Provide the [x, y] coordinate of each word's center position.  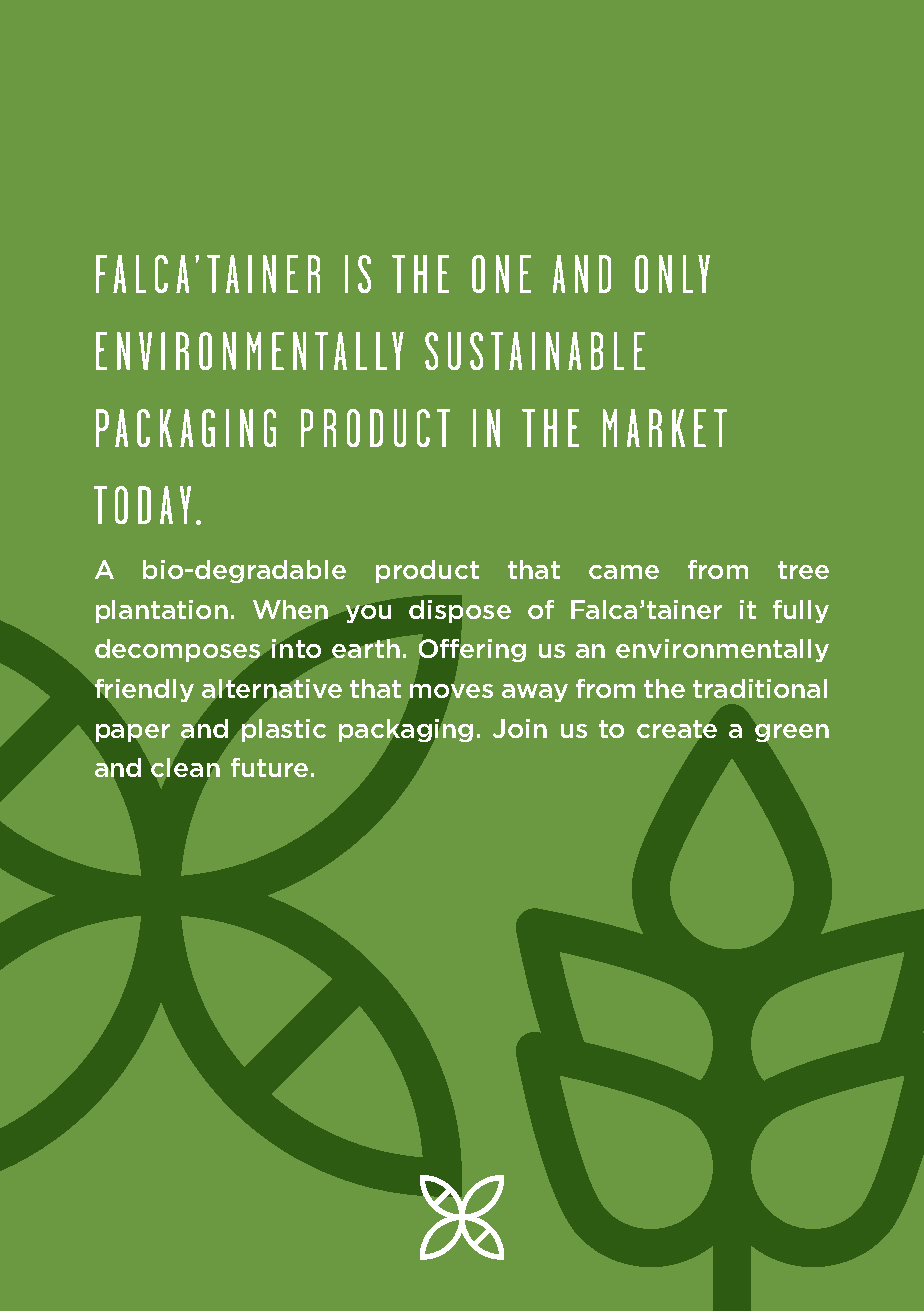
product [427, 571]
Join [520, 728]
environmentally [722, 650]
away [535, 693]
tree [803, 570]
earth [366, 648]
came [624, 572]
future [269, 767]
